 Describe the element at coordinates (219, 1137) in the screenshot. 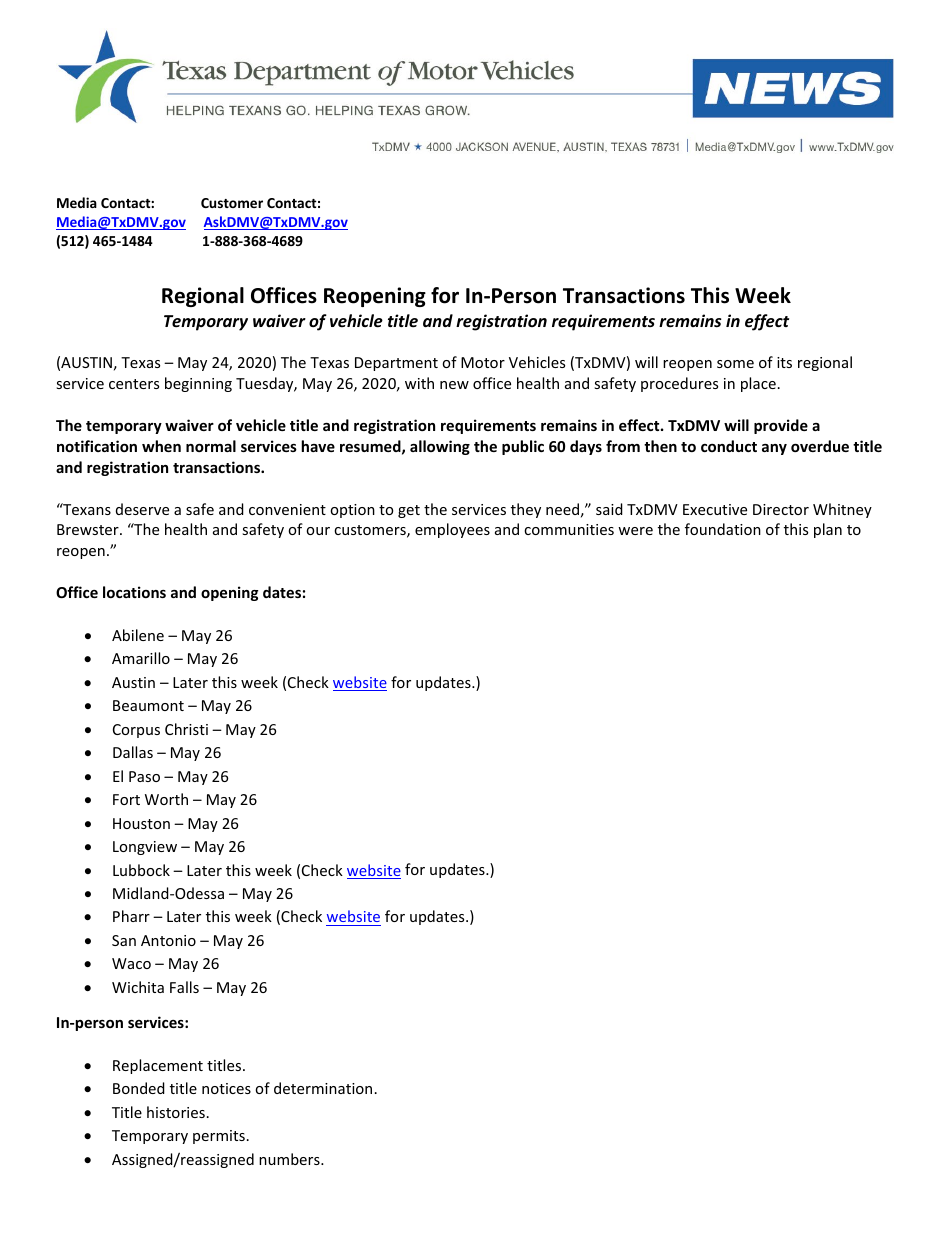

I see `permits` at that location.
